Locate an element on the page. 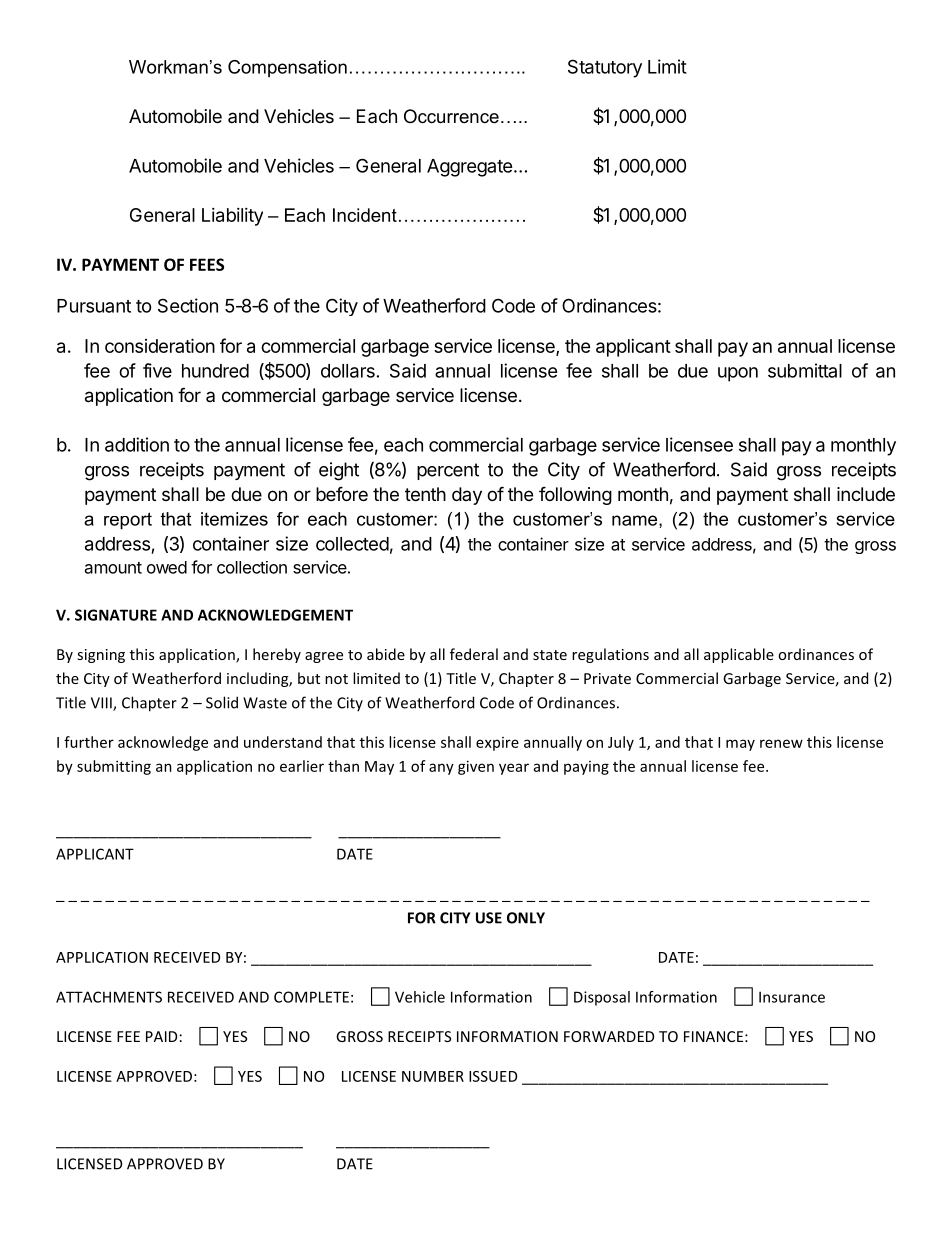 This document has height=1233, width=952. owed is located at coordinates (167, 567).
